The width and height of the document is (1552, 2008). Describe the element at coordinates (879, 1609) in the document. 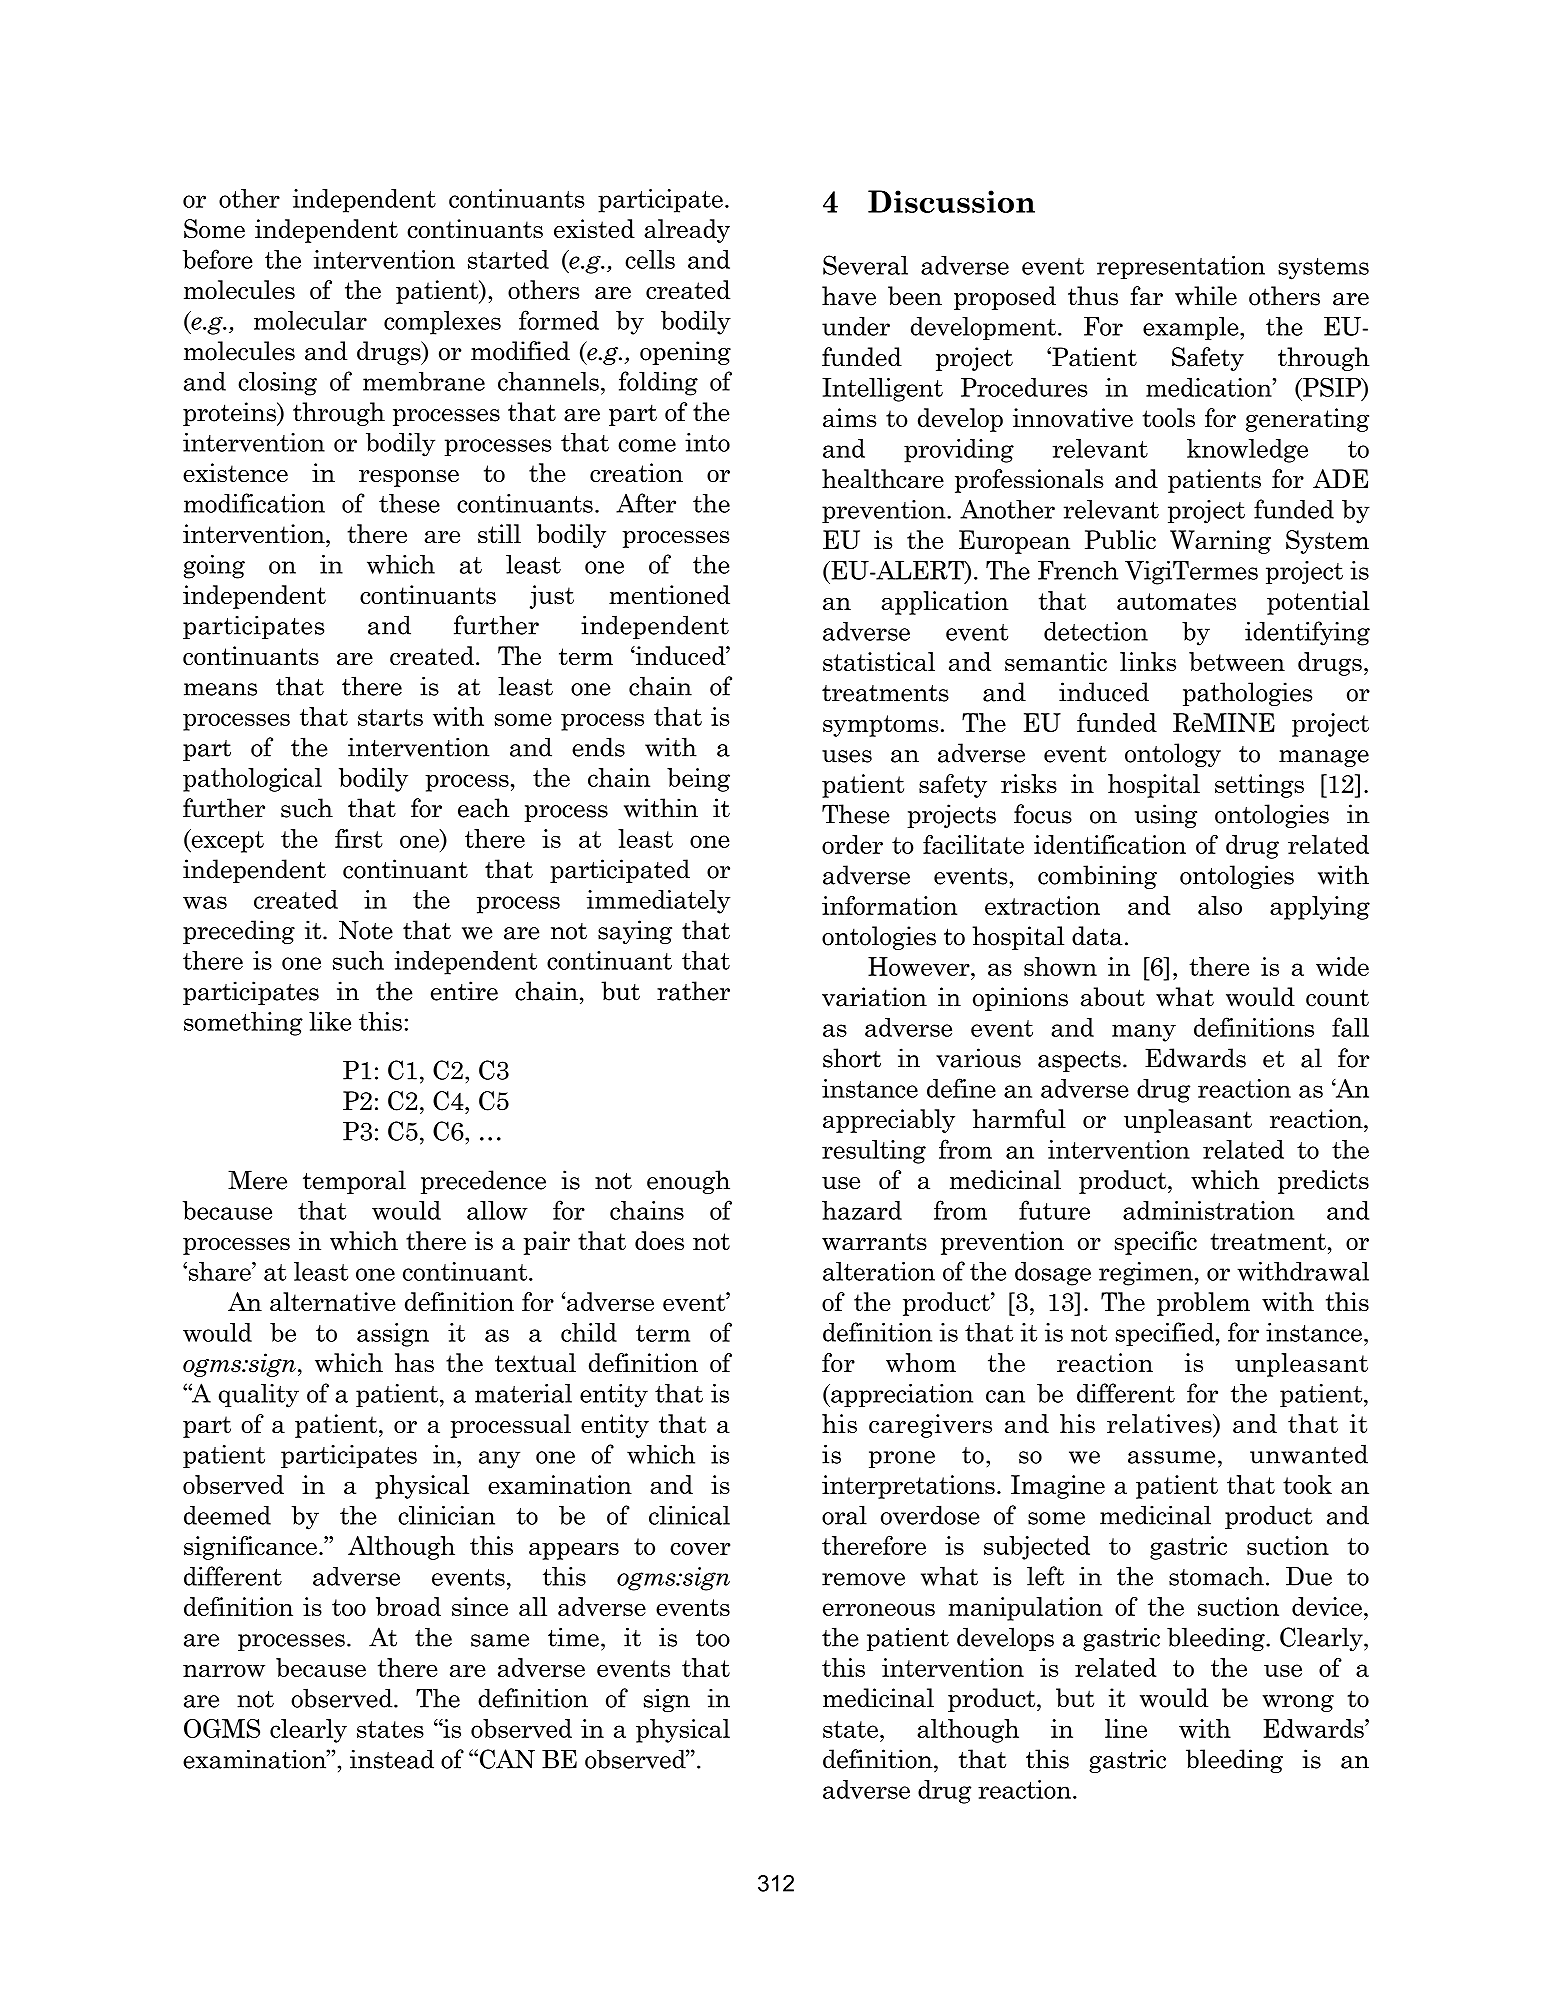

I see `erroneous` at that location.
